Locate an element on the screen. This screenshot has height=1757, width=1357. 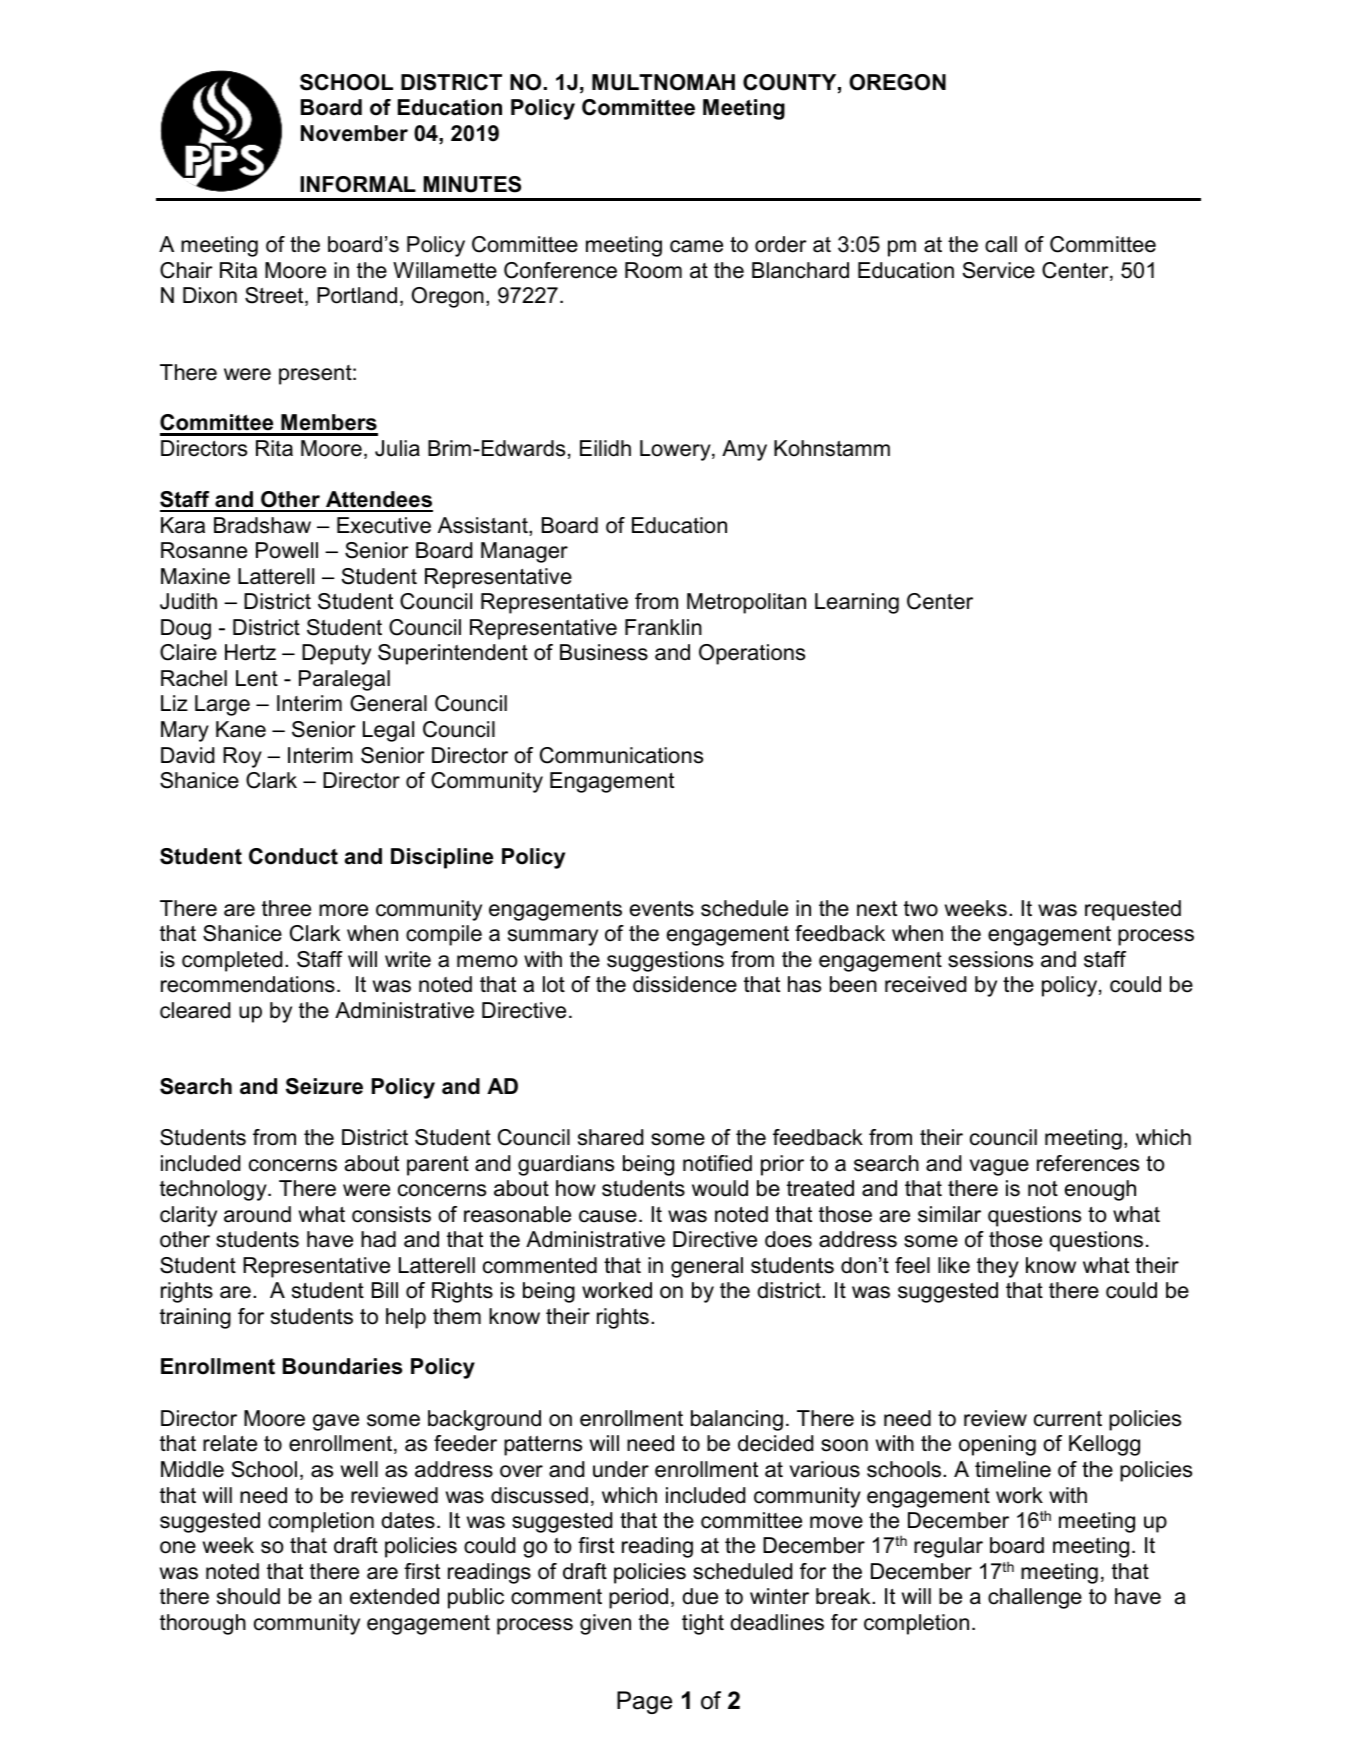
Page is located at coordinates (644, 1702).
